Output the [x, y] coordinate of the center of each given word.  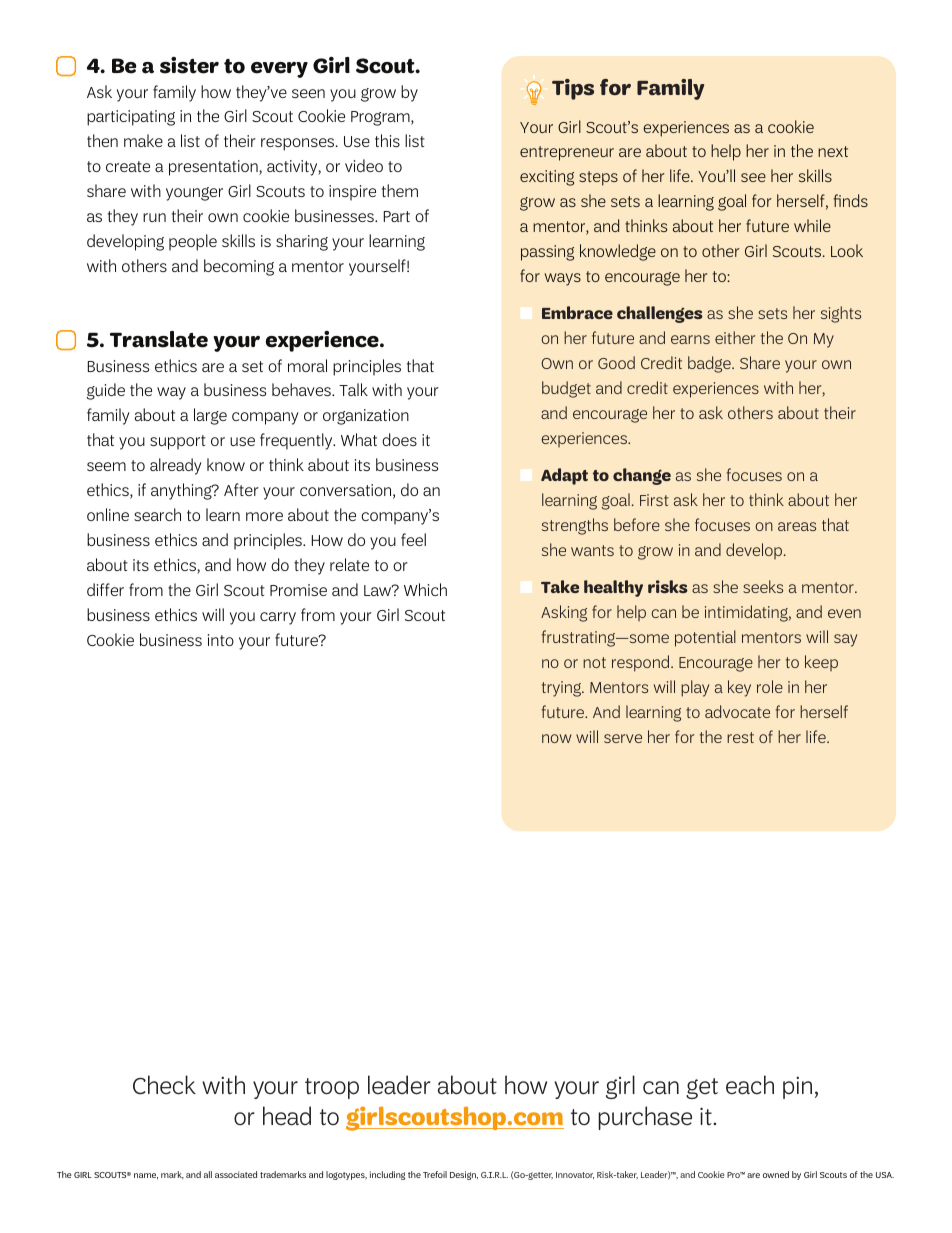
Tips [573, 89]
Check [164, 1085]
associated [236, 1174]
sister [189, 65]
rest [740, 737]
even [844, 613]
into [221, 640]
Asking [564, 613]
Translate [159, 339]
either [735, 337]
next [833, 151]
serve [623, 738]
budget [566, 389]
